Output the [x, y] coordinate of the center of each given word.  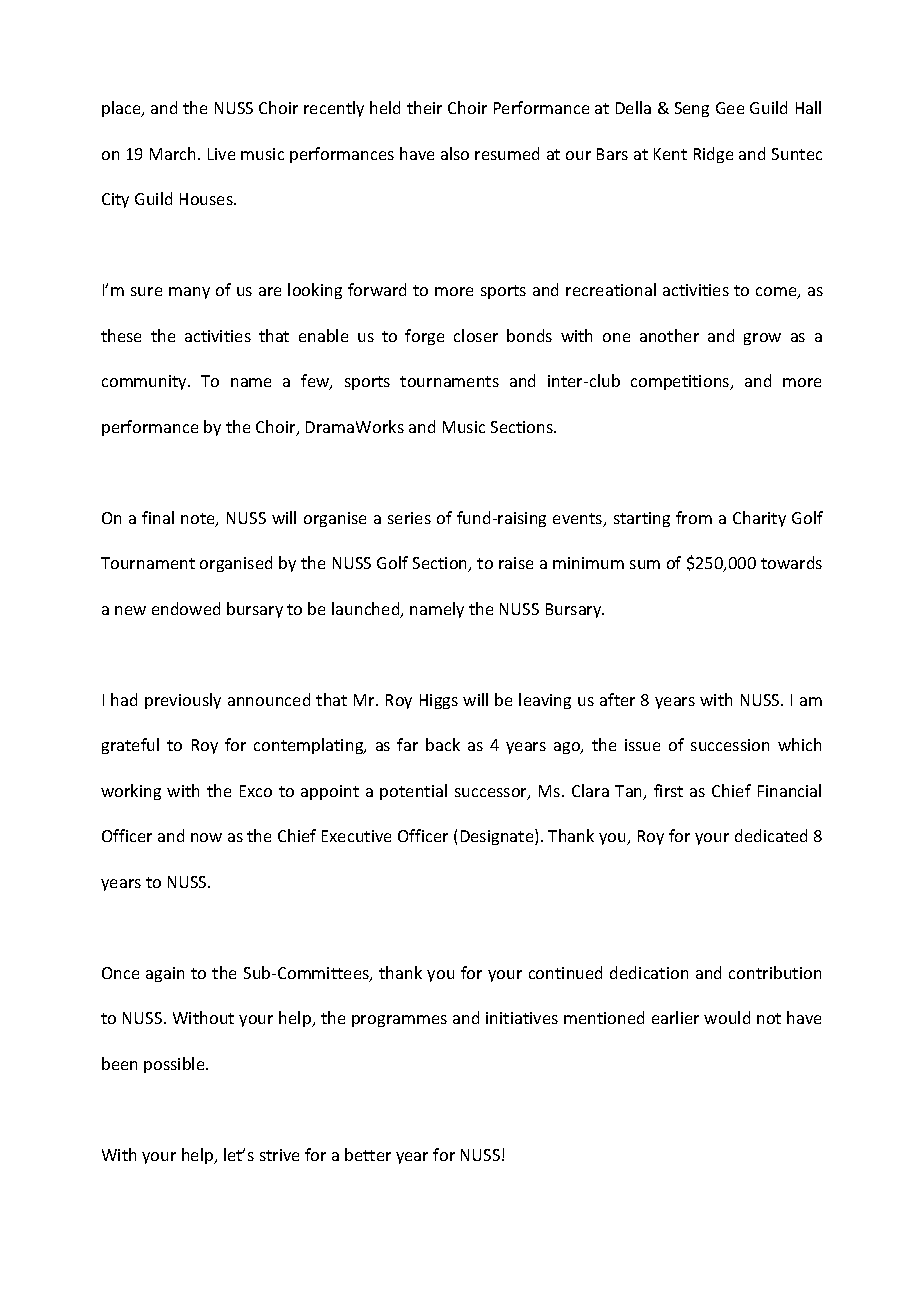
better [368, 1154]
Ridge [713, 155]
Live [221, 154]
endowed [186, 608]
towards [791, 562]
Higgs [439, 701]
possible [175, 1065]
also [455, 153]
